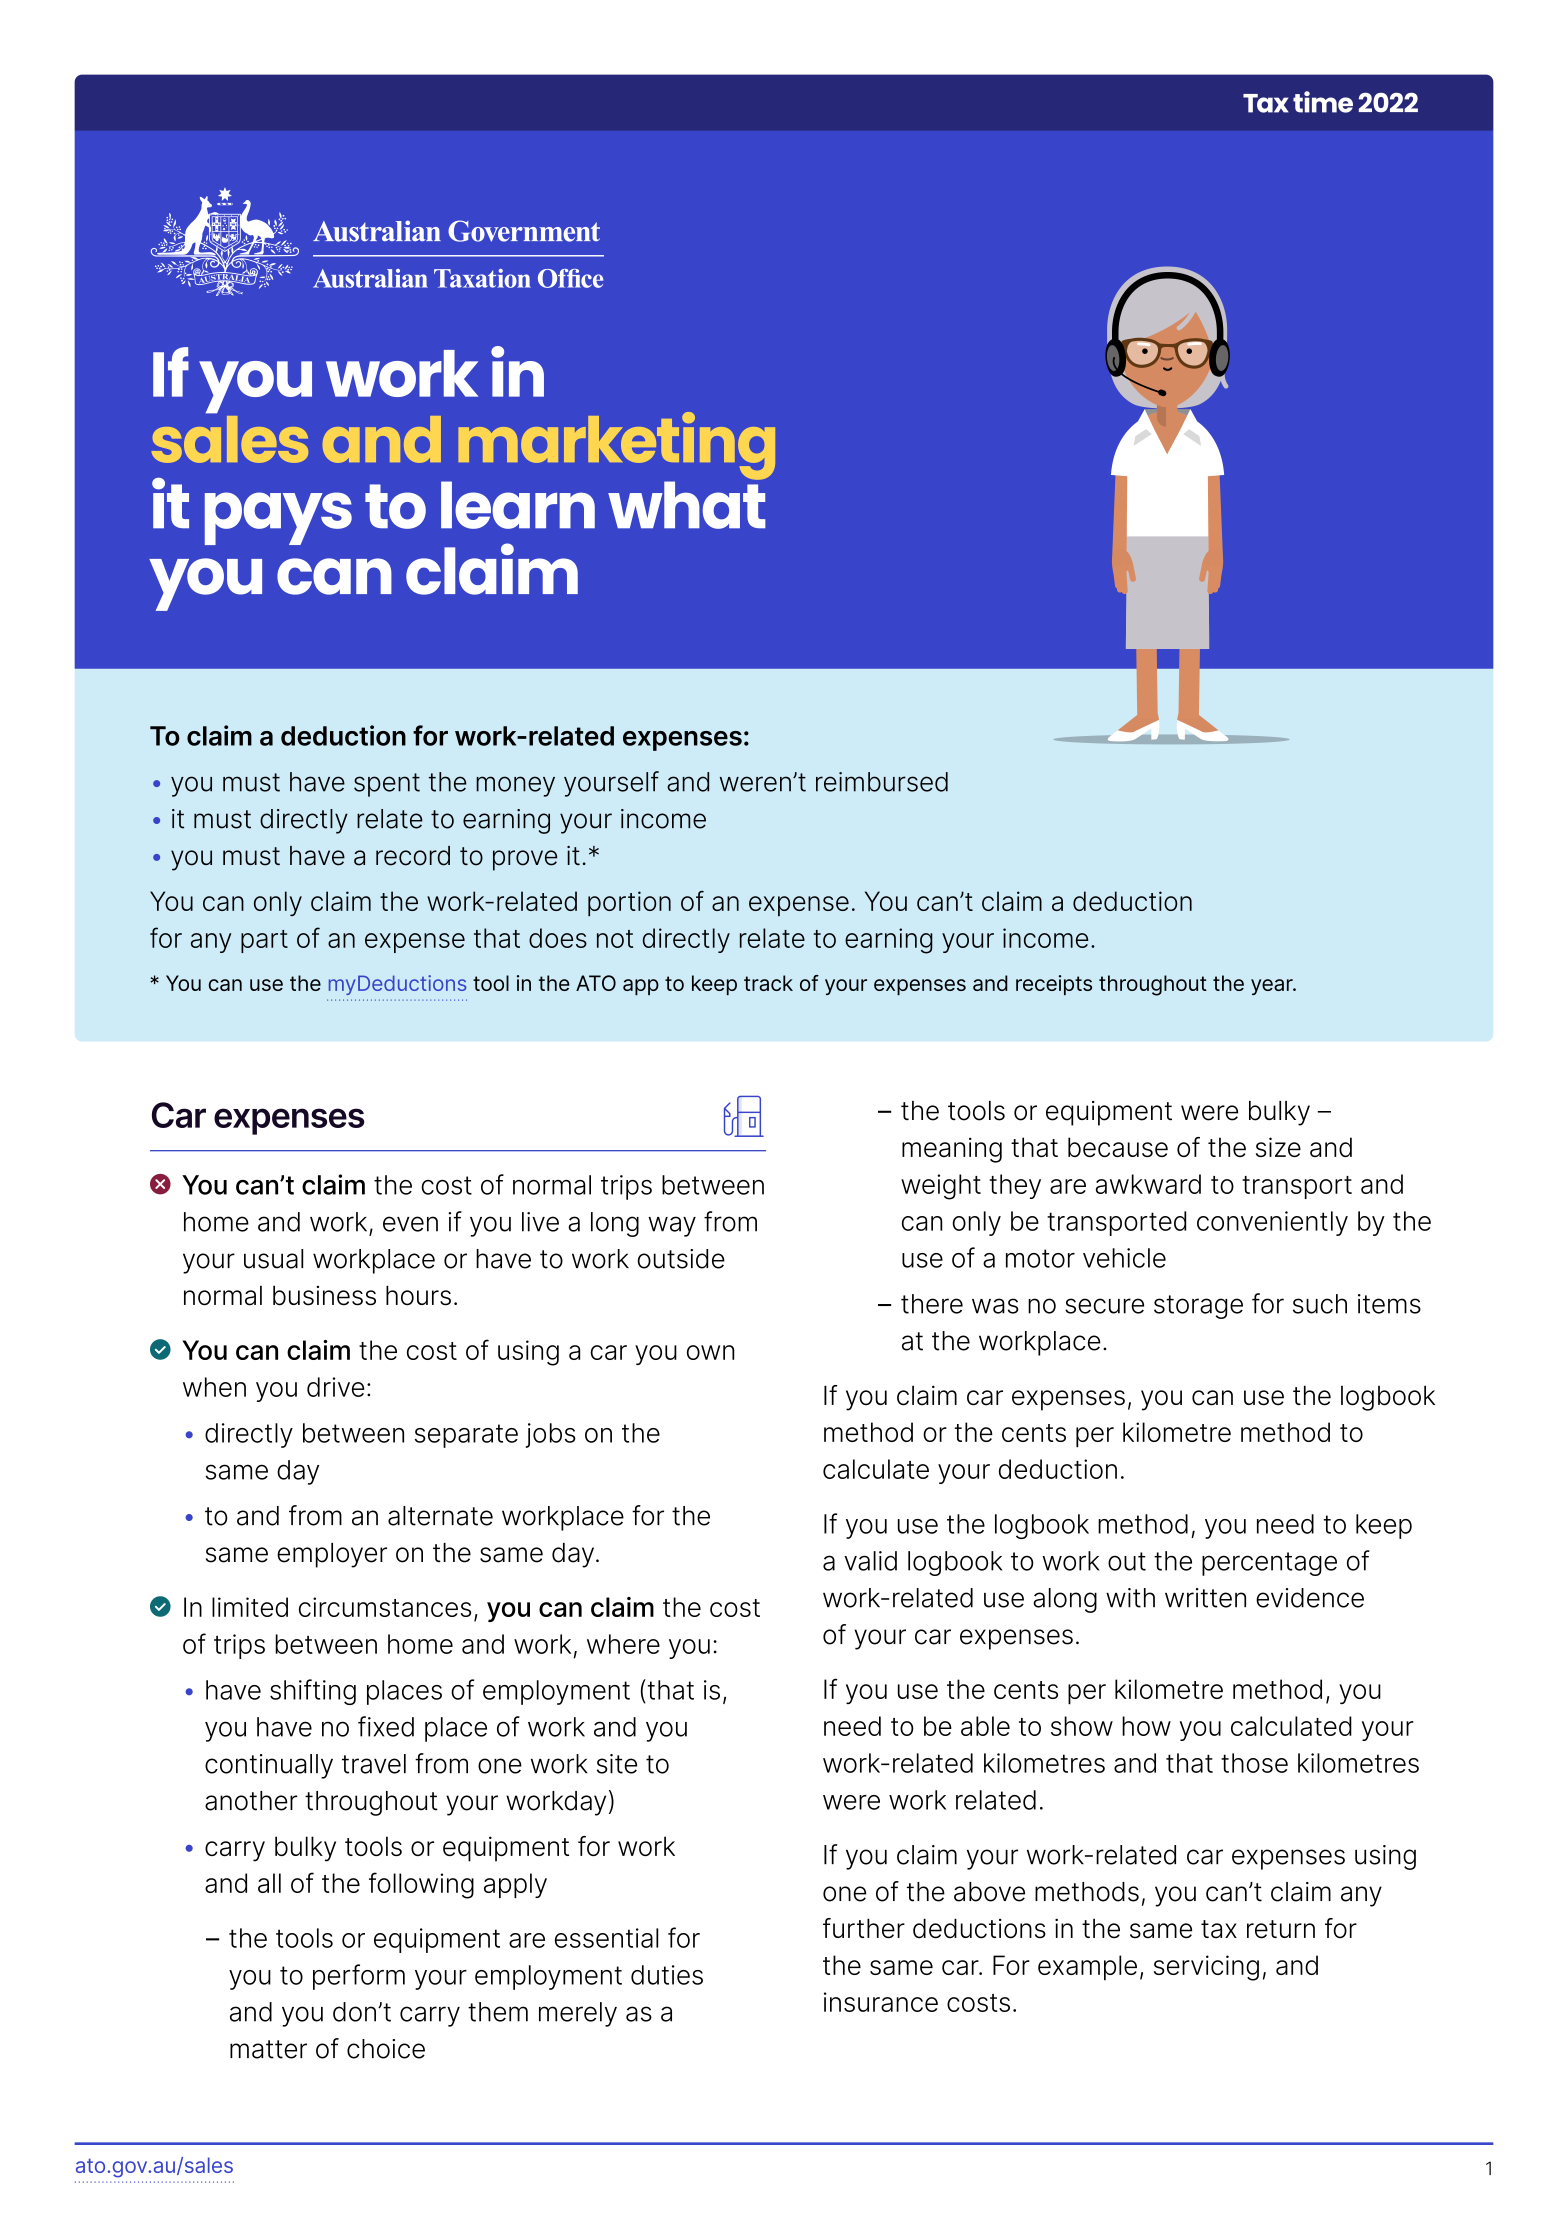 The width and height of the screenshot is (1568, 2217). I want to click on insurance, so click(881, 2002).
